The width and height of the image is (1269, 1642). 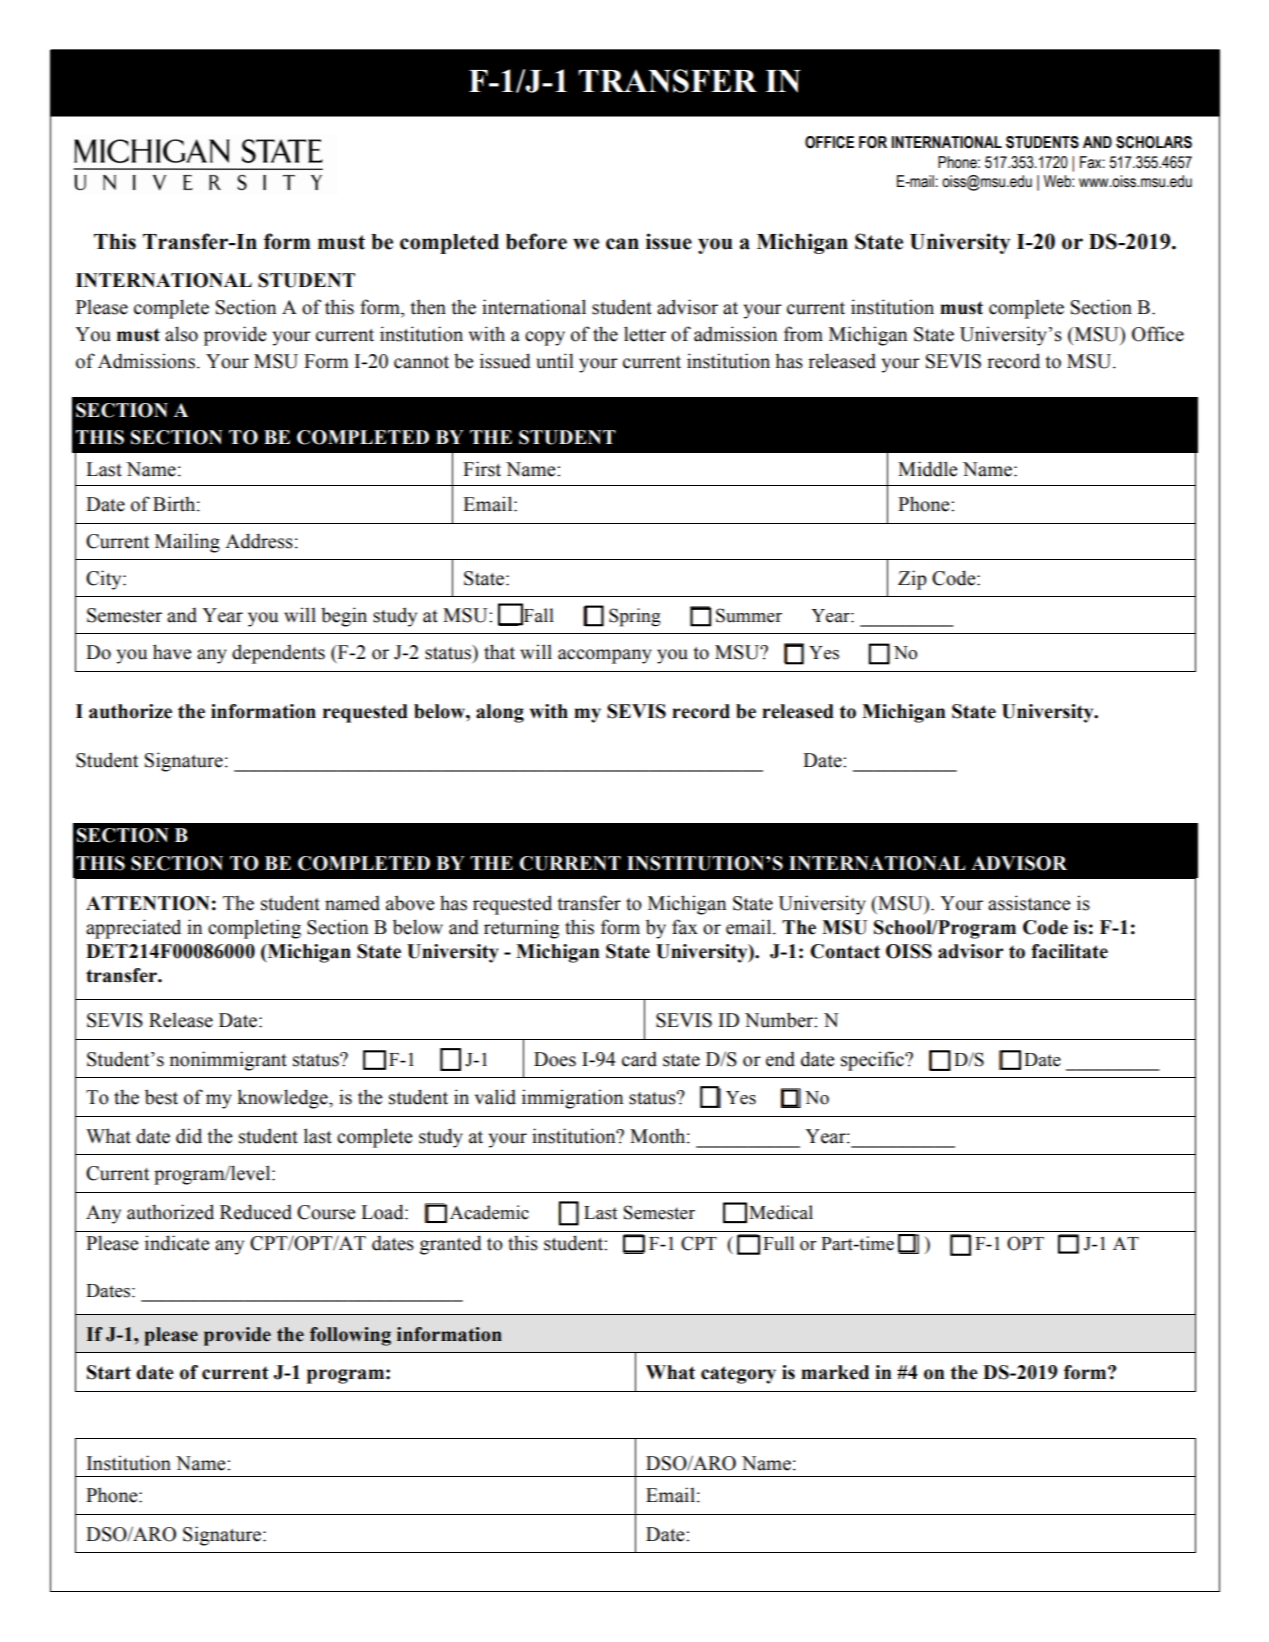 What do you see at coordinates (500, 713) in the image?
I see `along` at bounding box center [500, 713].
